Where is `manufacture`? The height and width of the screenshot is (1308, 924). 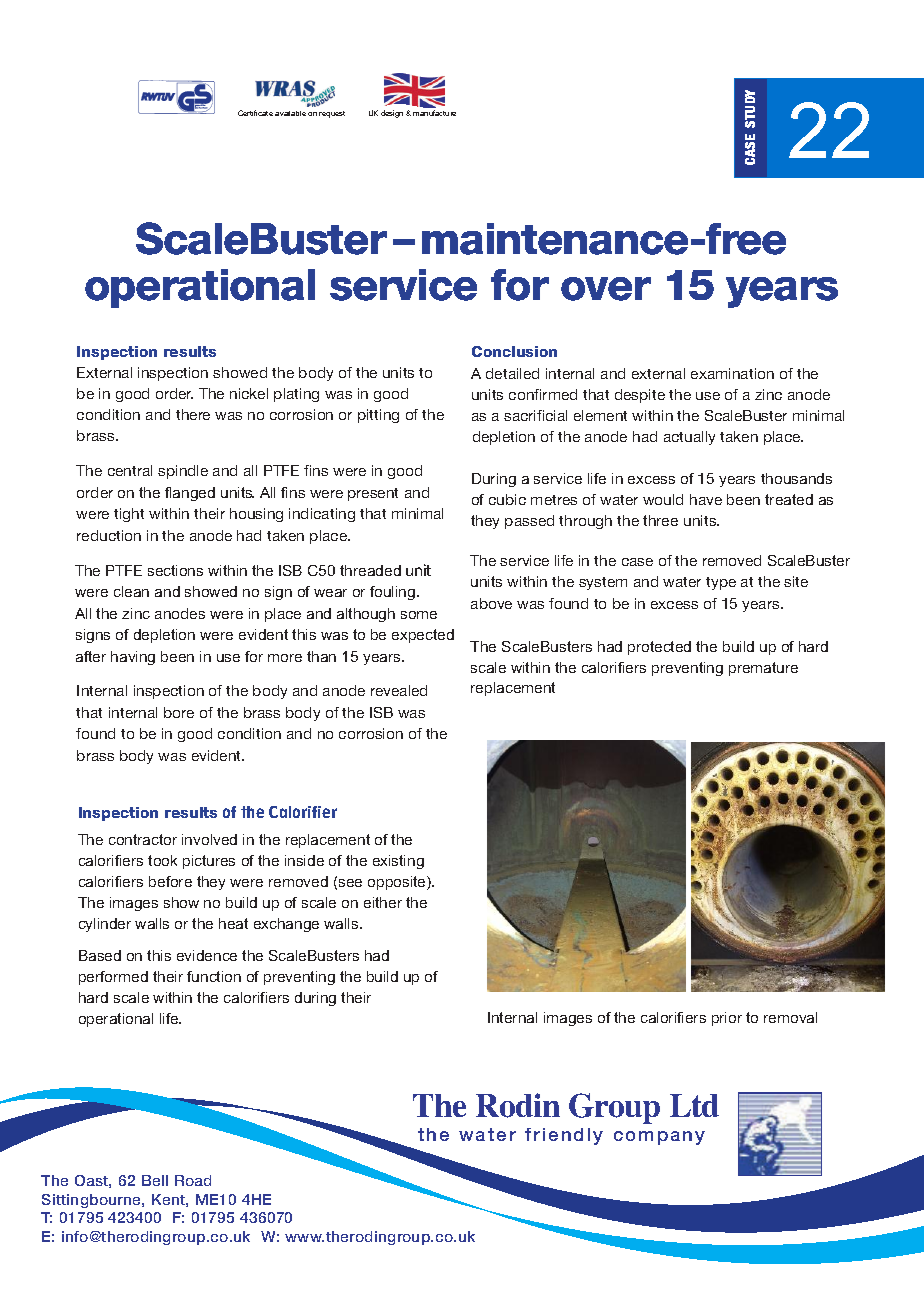 manufacture is located at coordinates (434, 113).
